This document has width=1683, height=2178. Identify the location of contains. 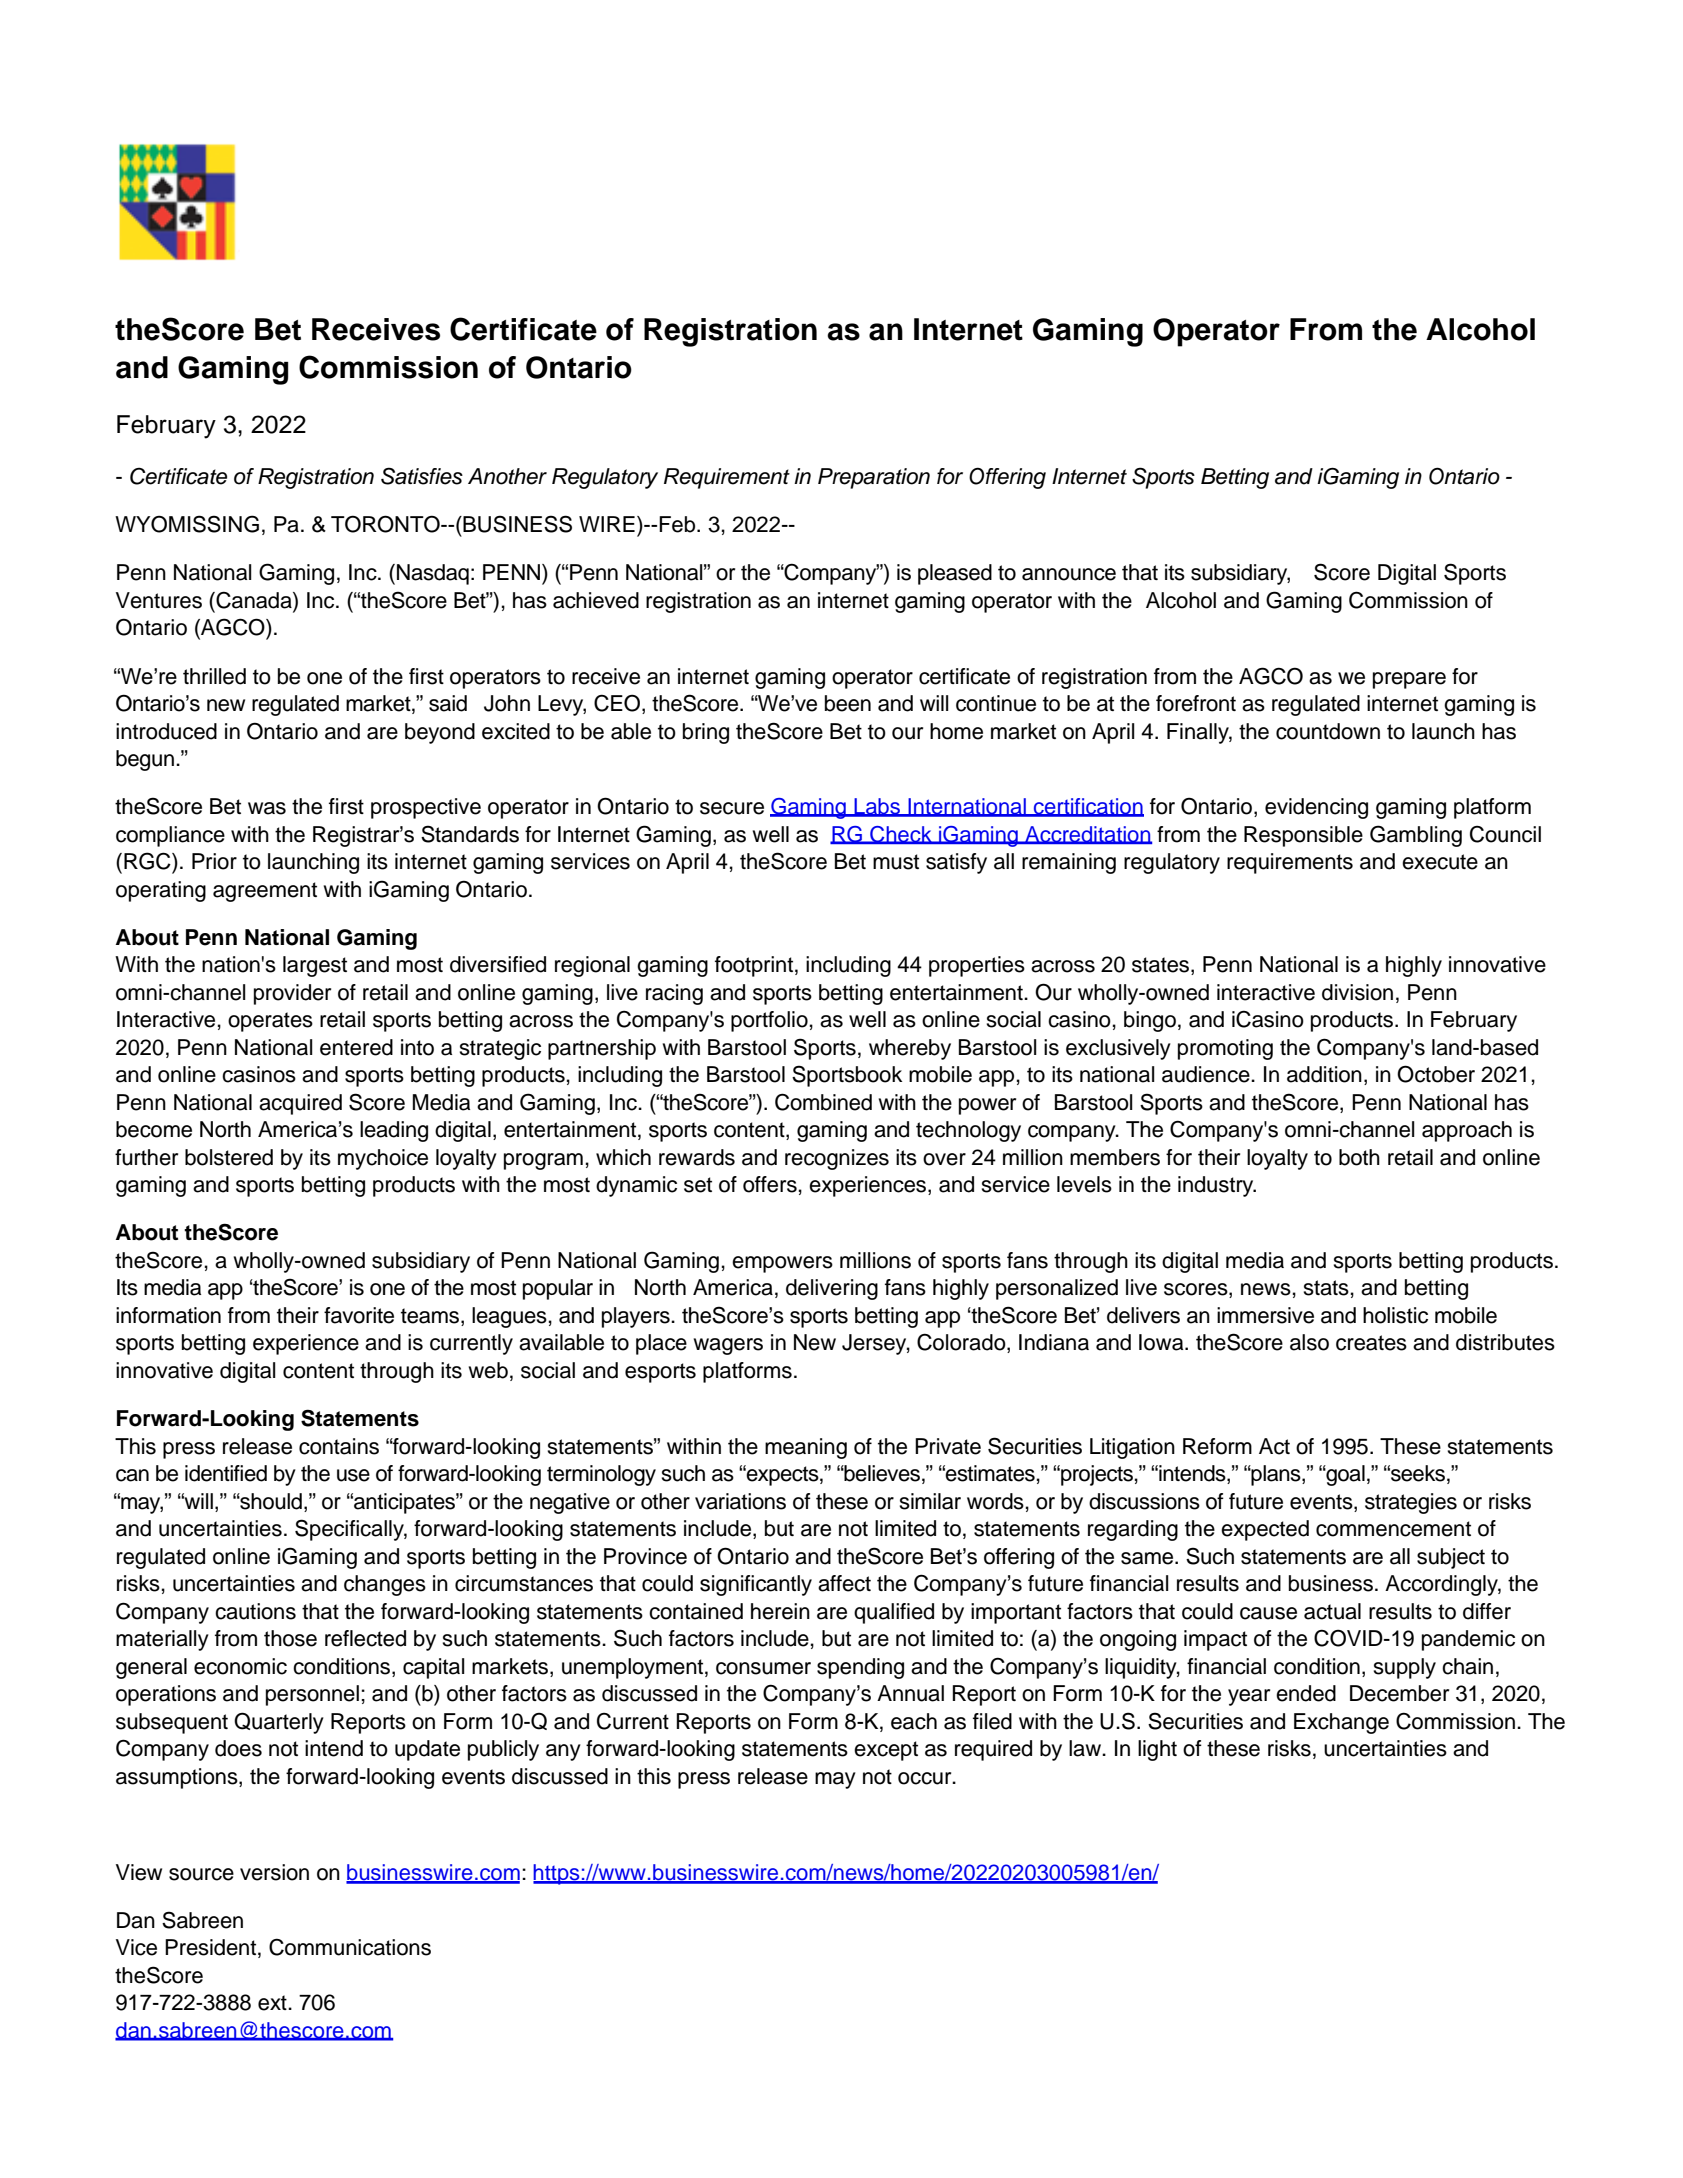
(339, 1446).
